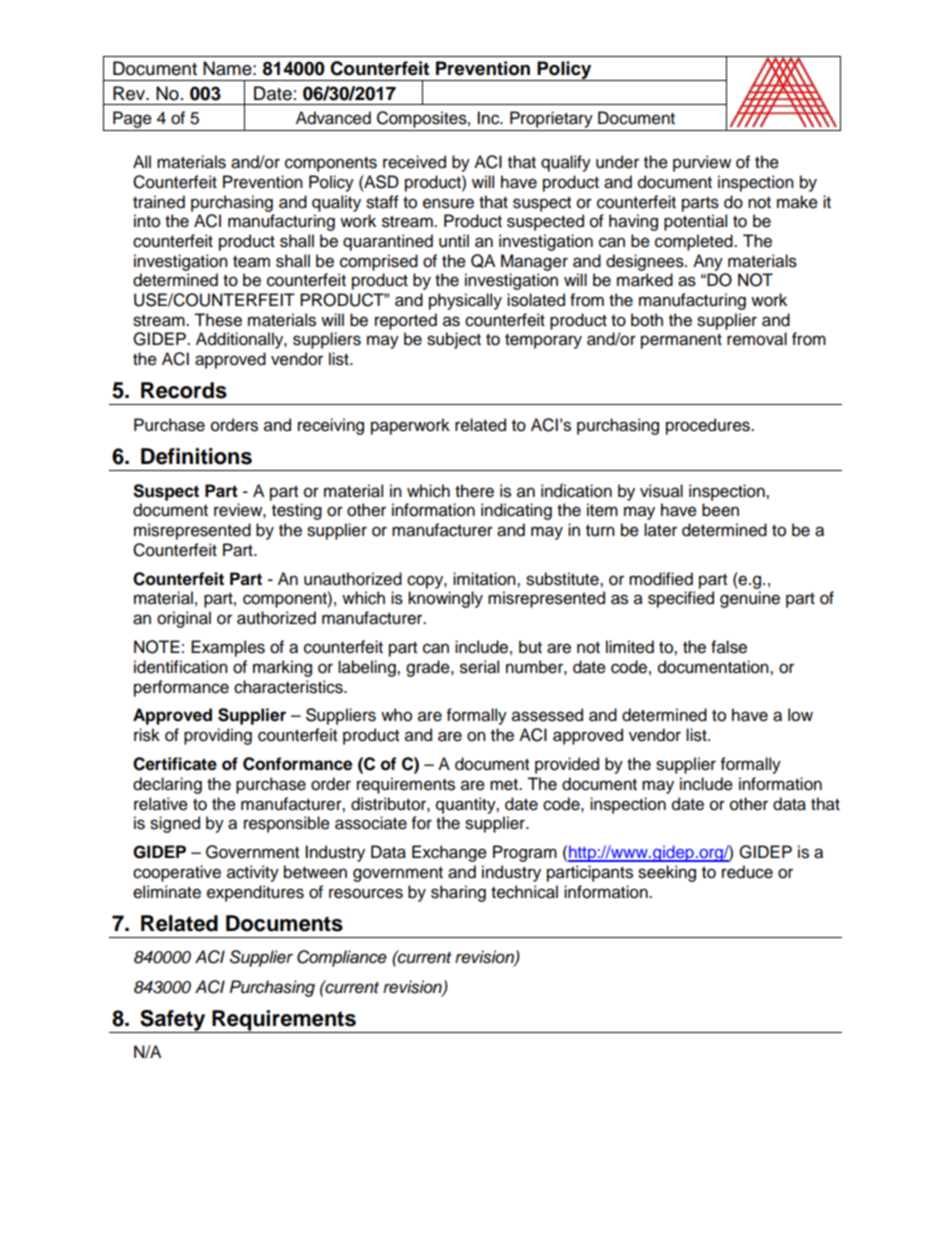 Image resolution: width=952 pixels, height=1233 pixels. Describe the element at coordinates (709, 426) in the document. I see `procedures` at that location.
